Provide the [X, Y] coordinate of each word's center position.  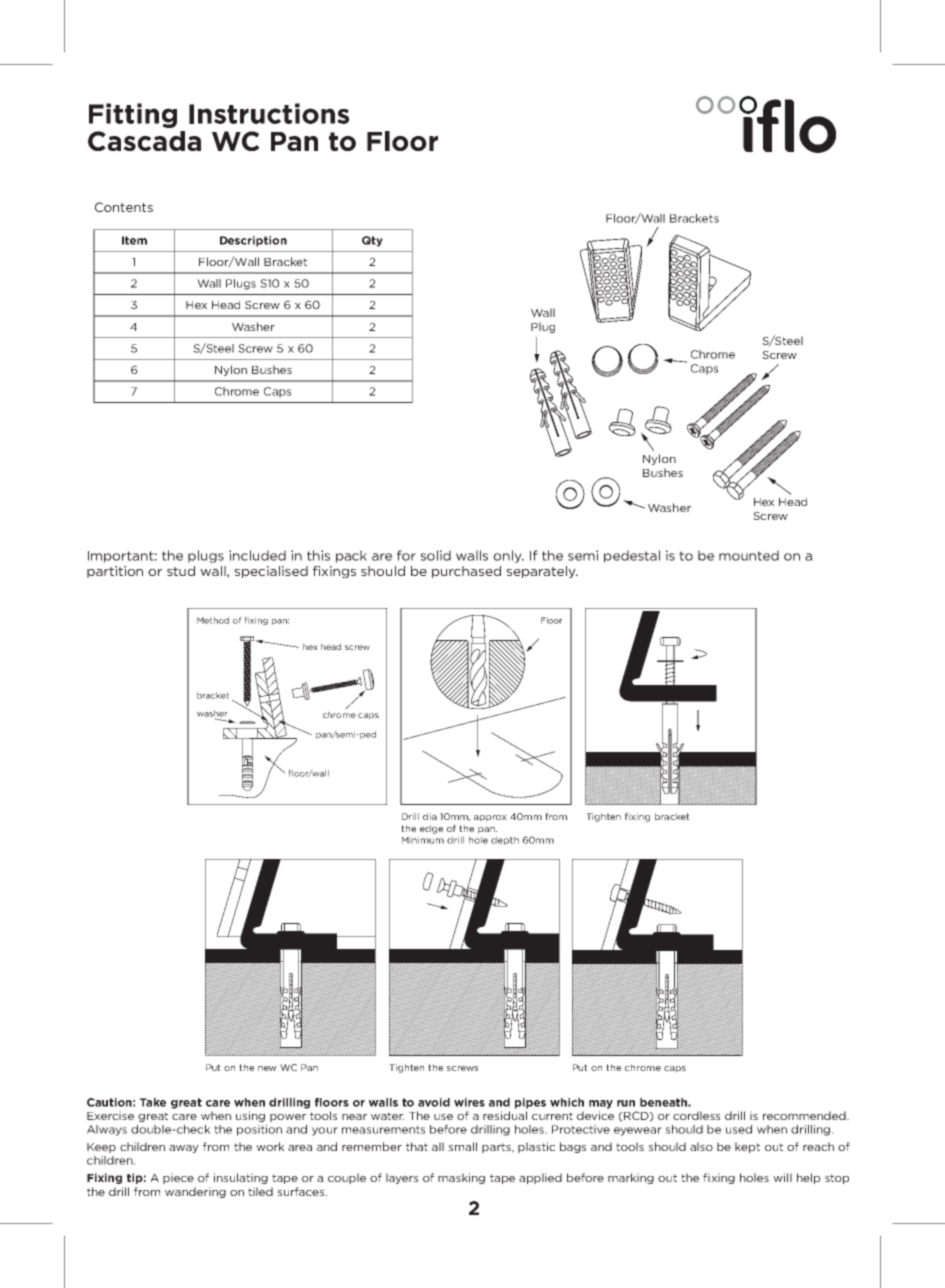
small [462, 1146]
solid [436, 555]
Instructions [269, 113]
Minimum [423, 840]
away [184, 1149]
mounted [749, 555]
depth [505, 840]
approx [490, 818]
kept [747, 1147]
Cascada [144, 141]
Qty [372, 241]
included [257, 555]
